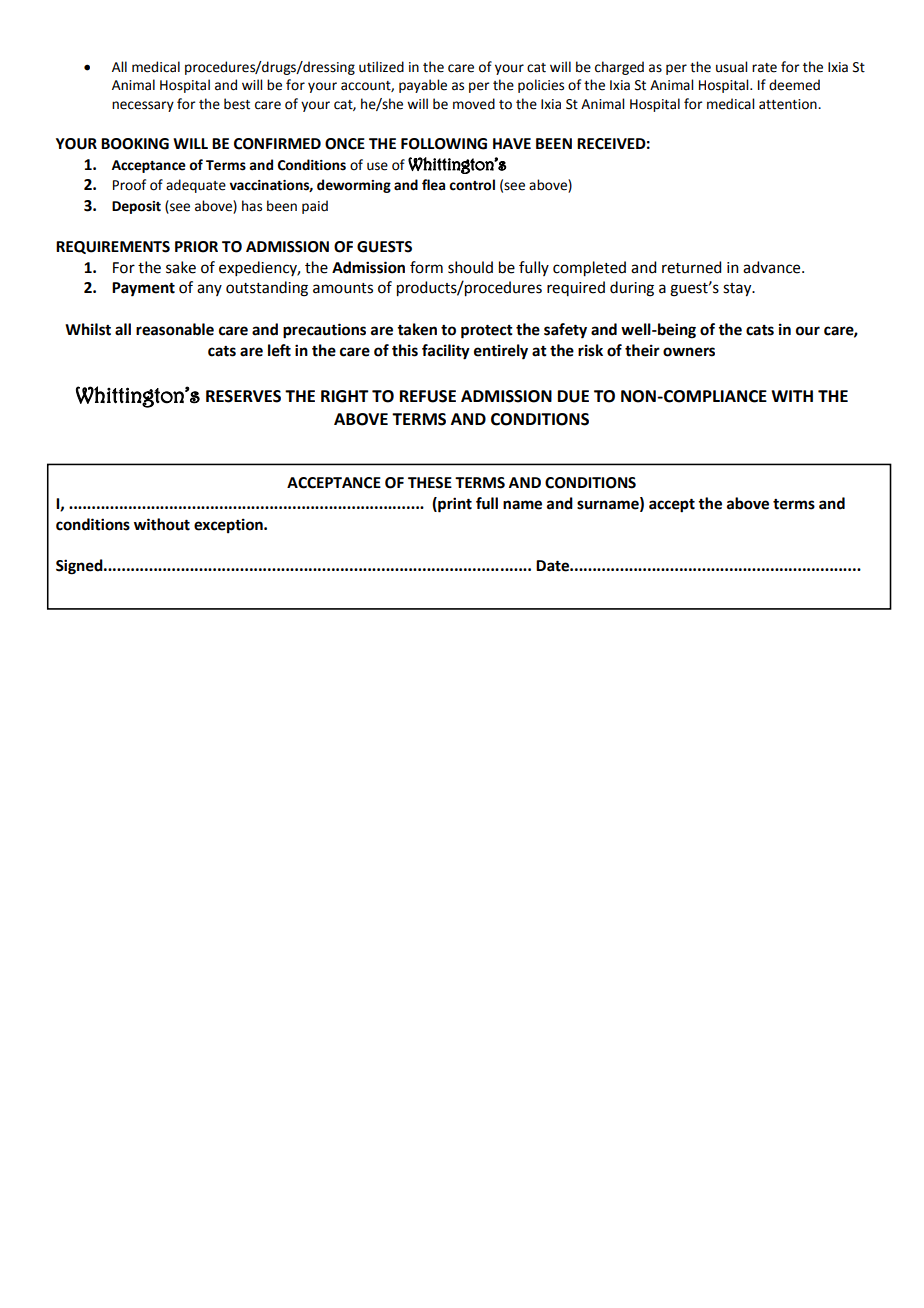 The height and width of the screenshot is (1308, 924). Describe the element at coordinates (196, 247) in the screenshot. I see `PRIOR` at that location.
